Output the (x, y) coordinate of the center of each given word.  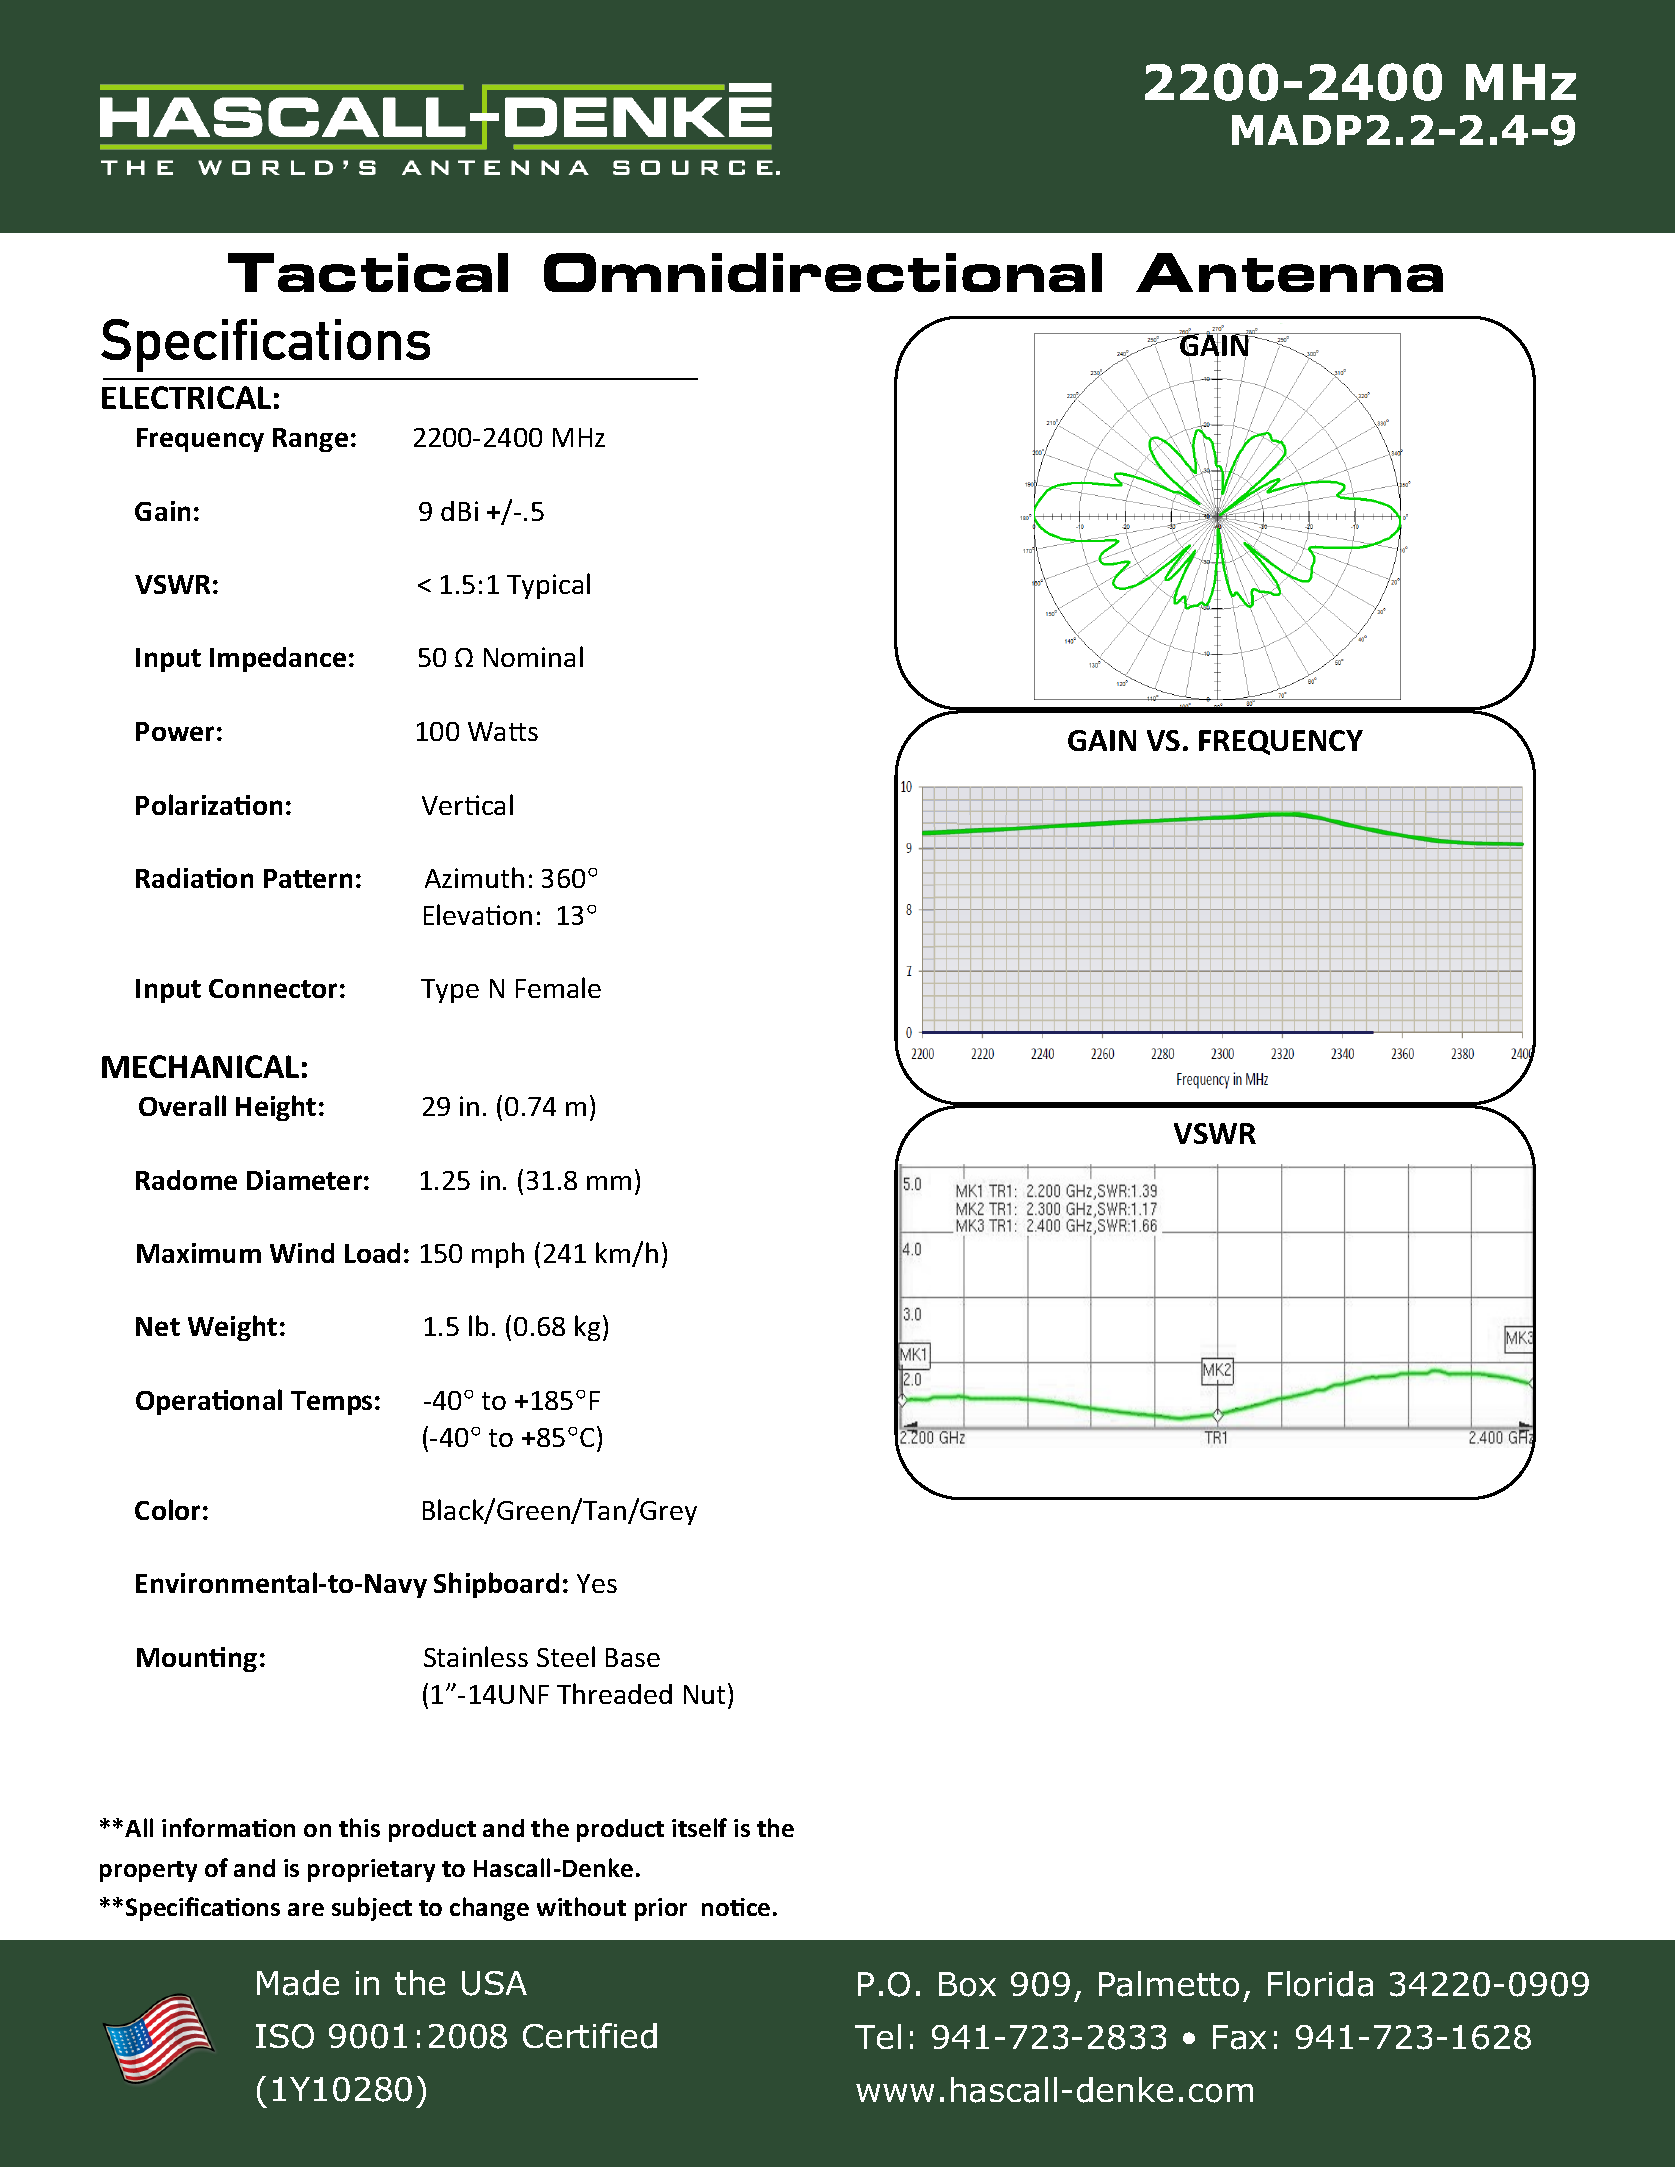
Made (298, 1983)
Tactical (368, 272)
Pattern (308, 878)
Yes (597, 1583)
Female (558, 987)
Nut (704, 1694)
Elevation (478, 914)
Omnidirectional (823, 272)
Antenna (1289, 272)
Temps (331, 1403)
